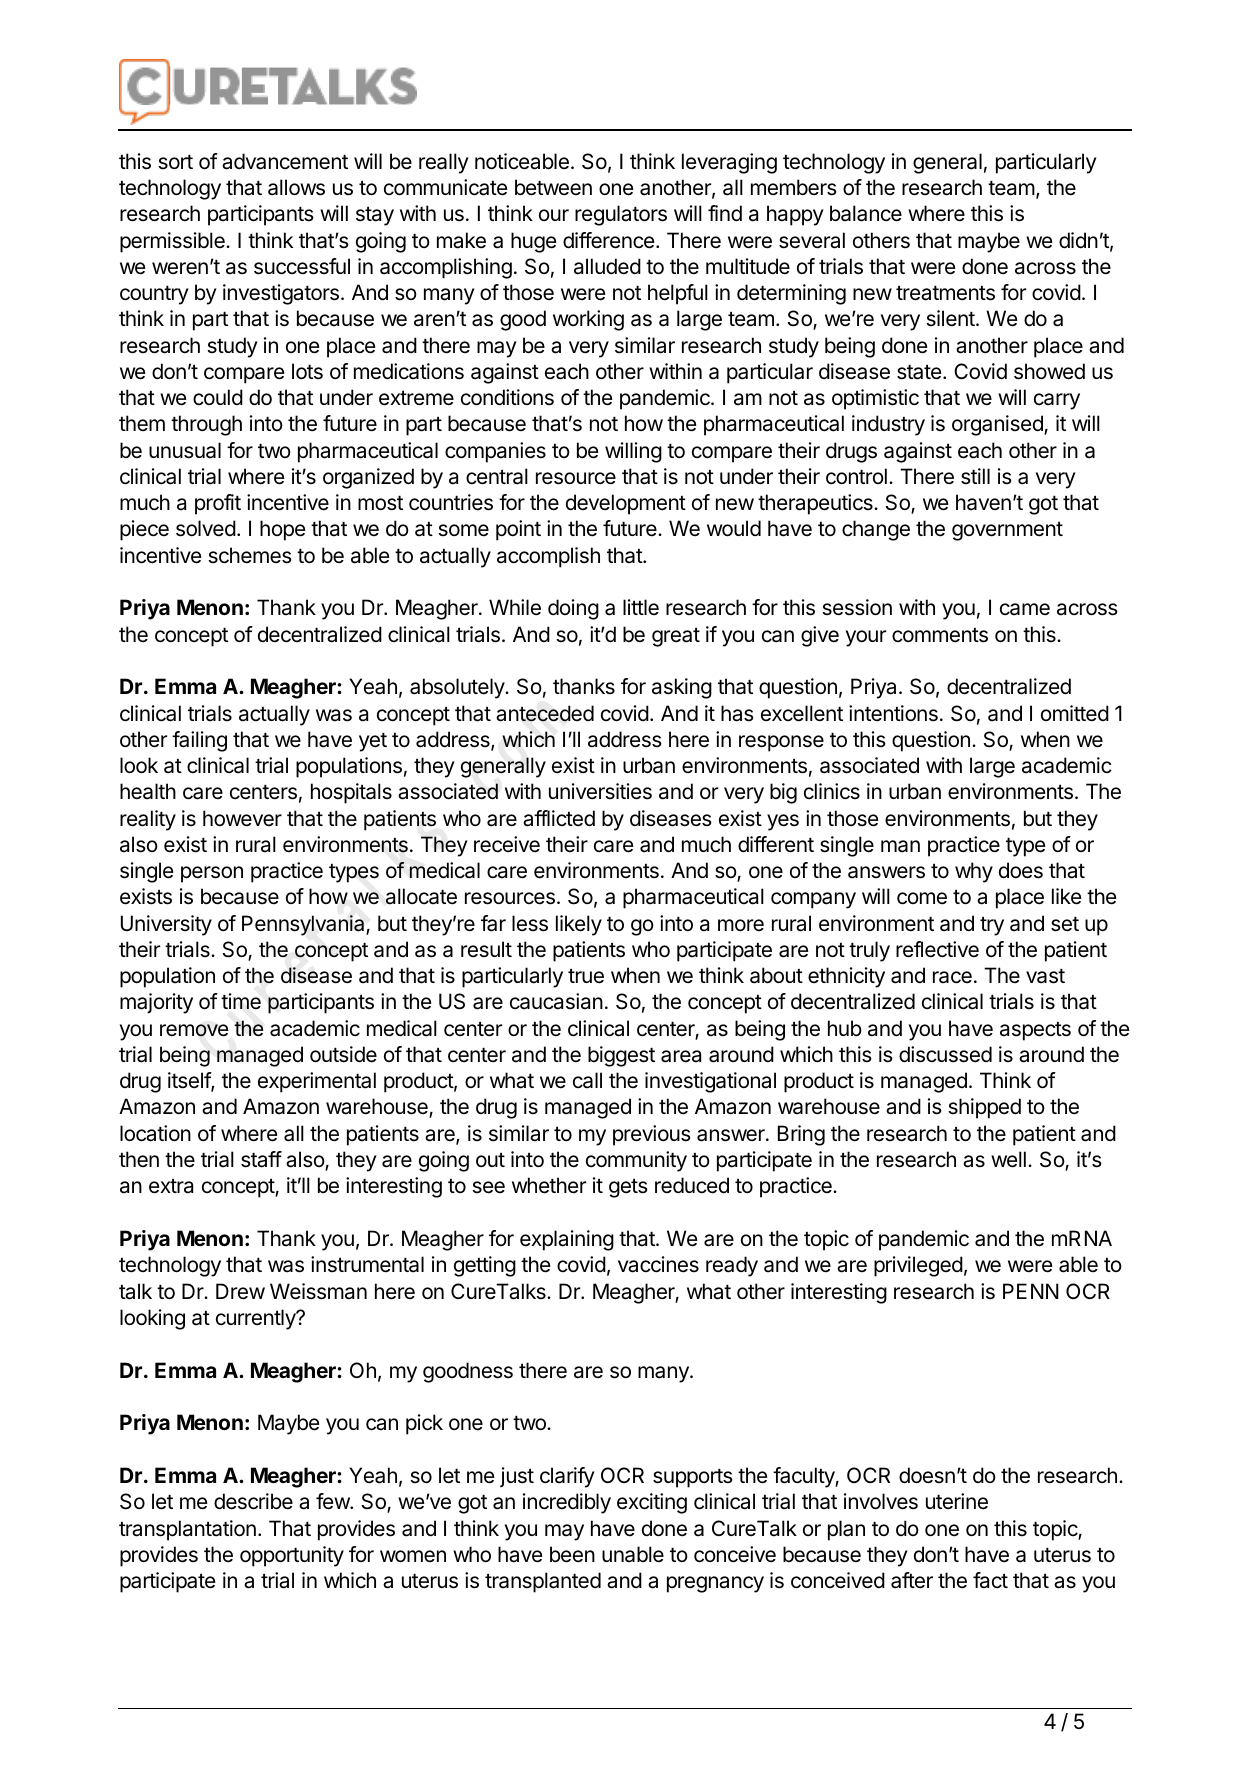  I want to click on been, so click(572, 1554).
